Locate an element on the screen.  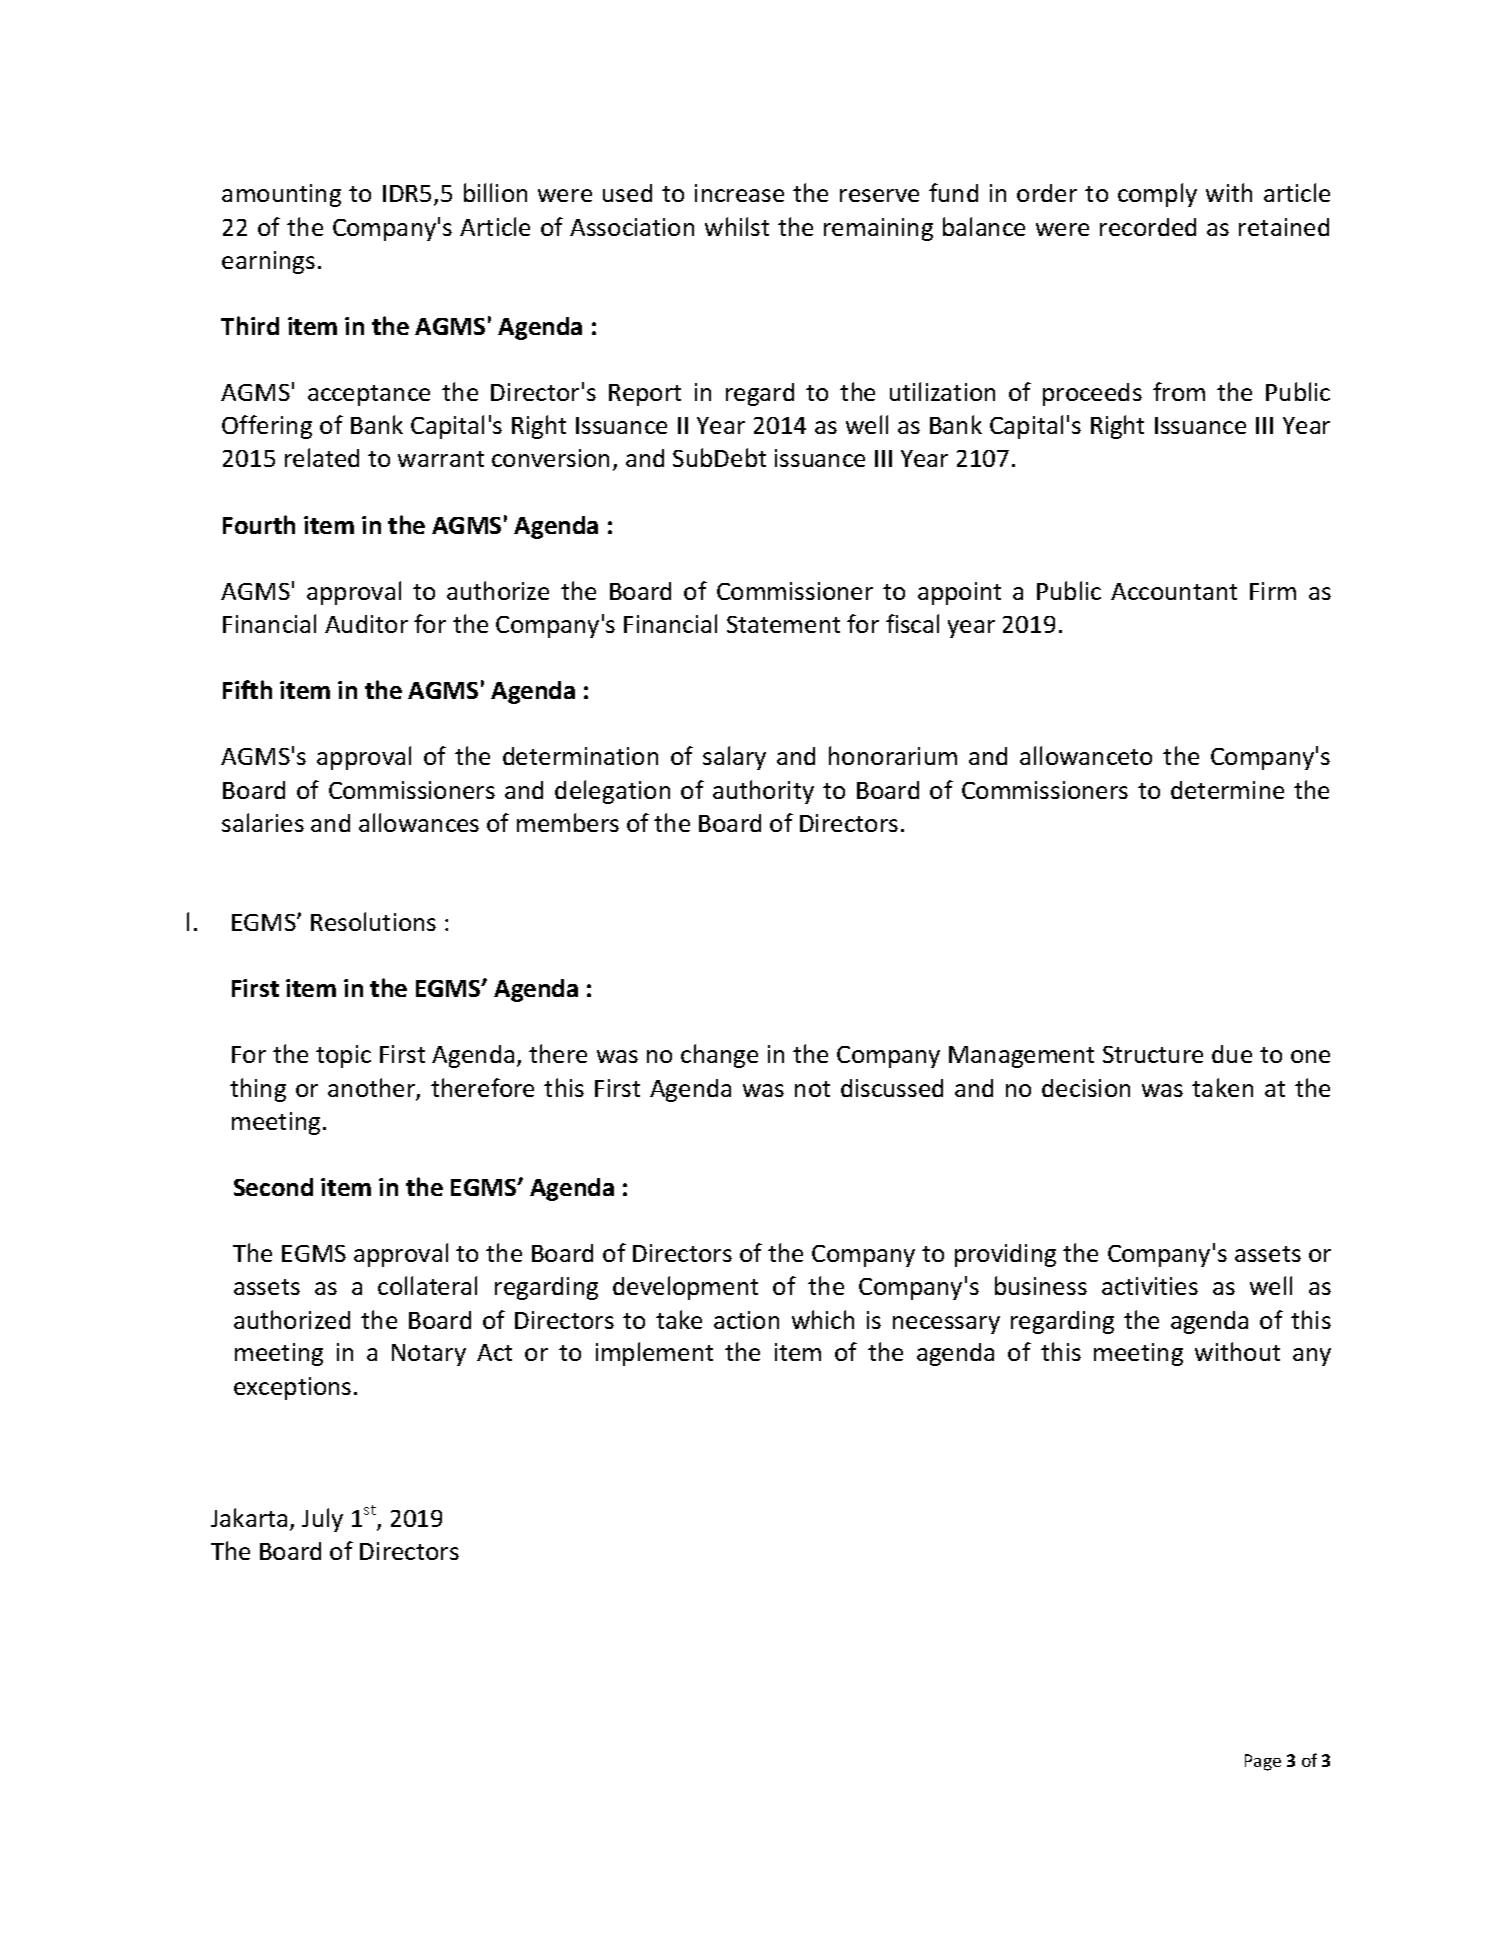
Statement is located at coordinates (783, 624).
